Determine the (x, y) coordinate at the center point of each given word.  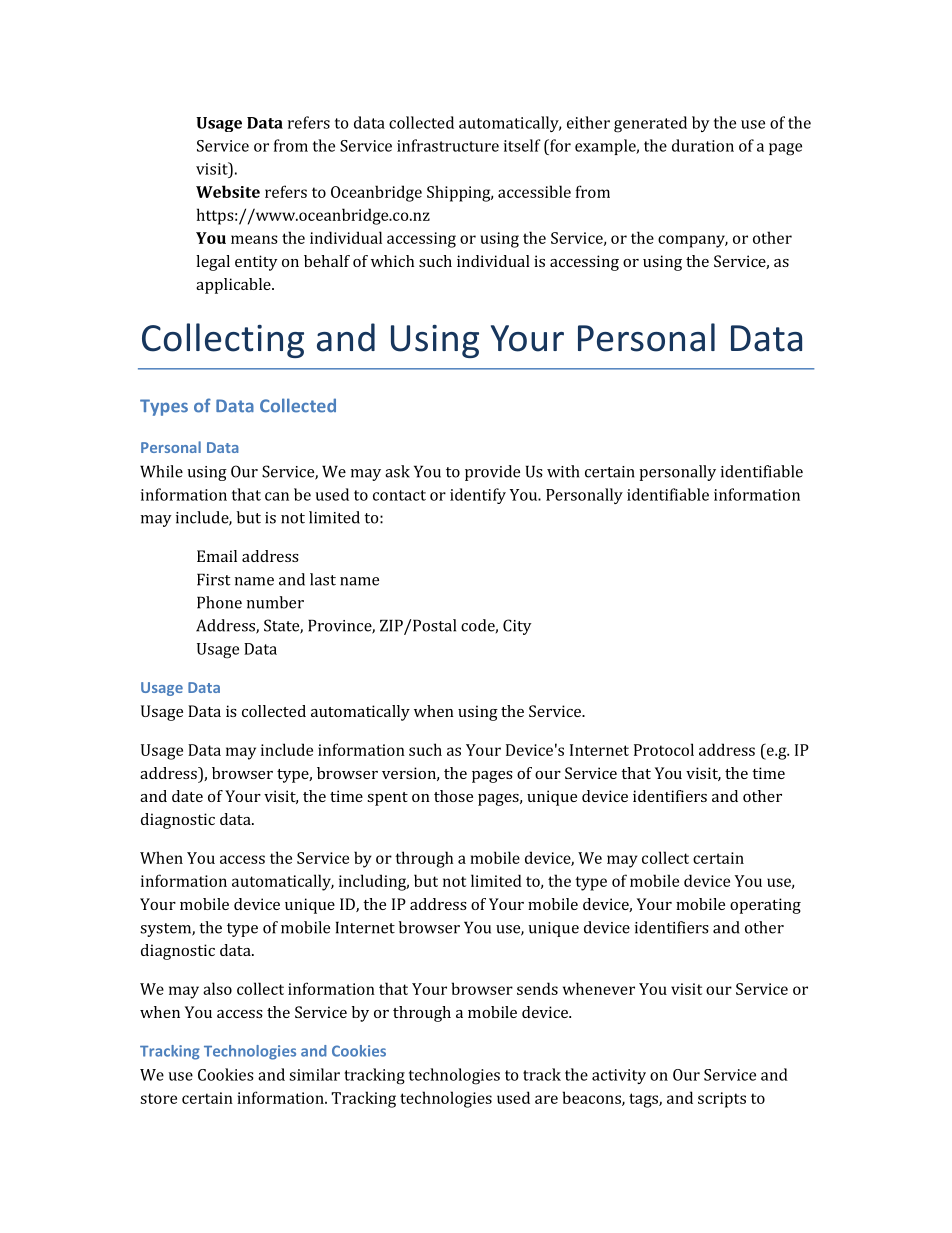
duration (703, 145)
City (517, 627)
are (546, 1099)
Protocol (664, 749)
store (158, 1098)
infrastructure (448, 145)
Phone (219, 602)
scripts (722, 1100)
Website (228, 191)
